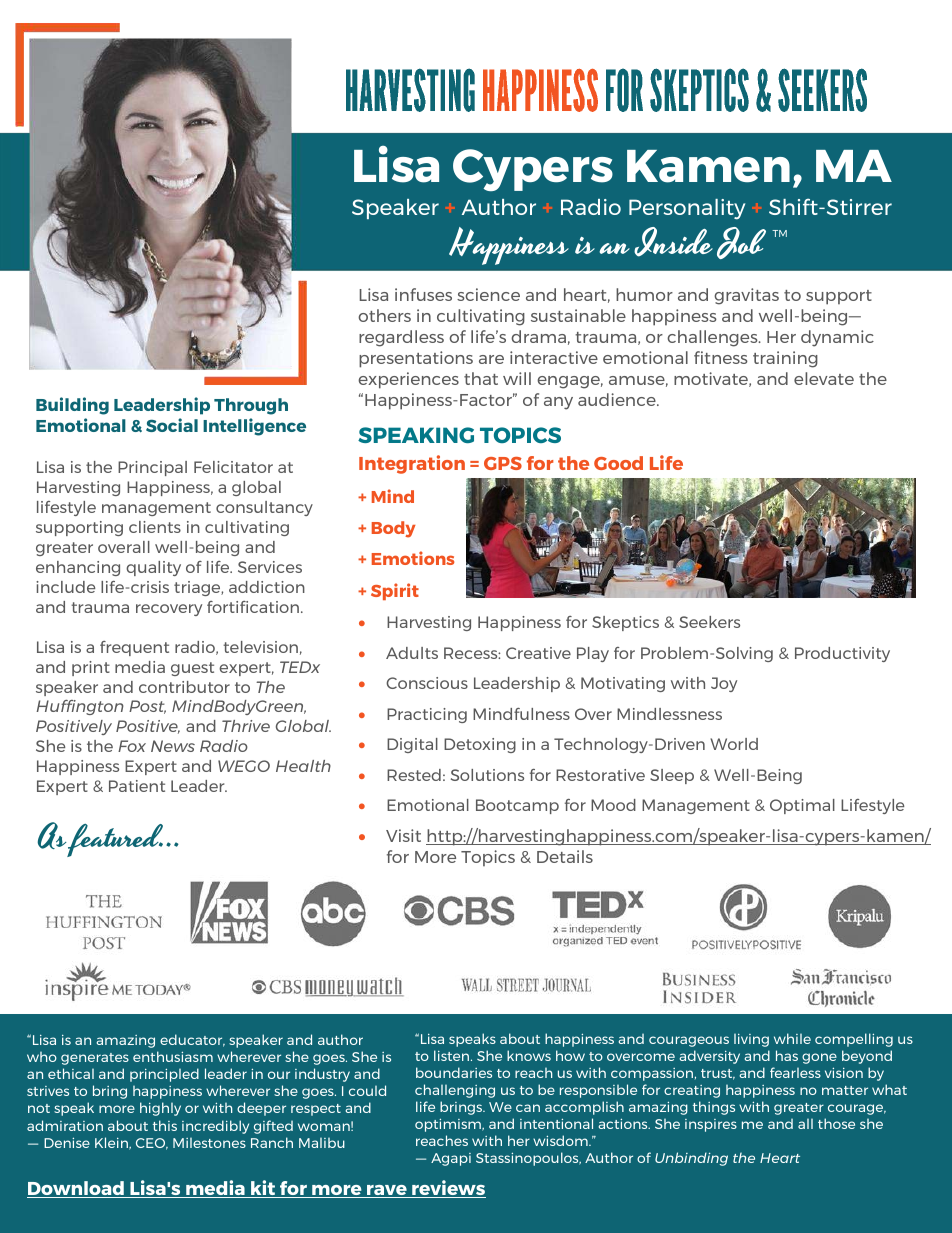 This document has width=952, height=1233. What do you see at coordinates (152, 1144) in the document?
I see `CEO` at bounding box center [152, 1144].
